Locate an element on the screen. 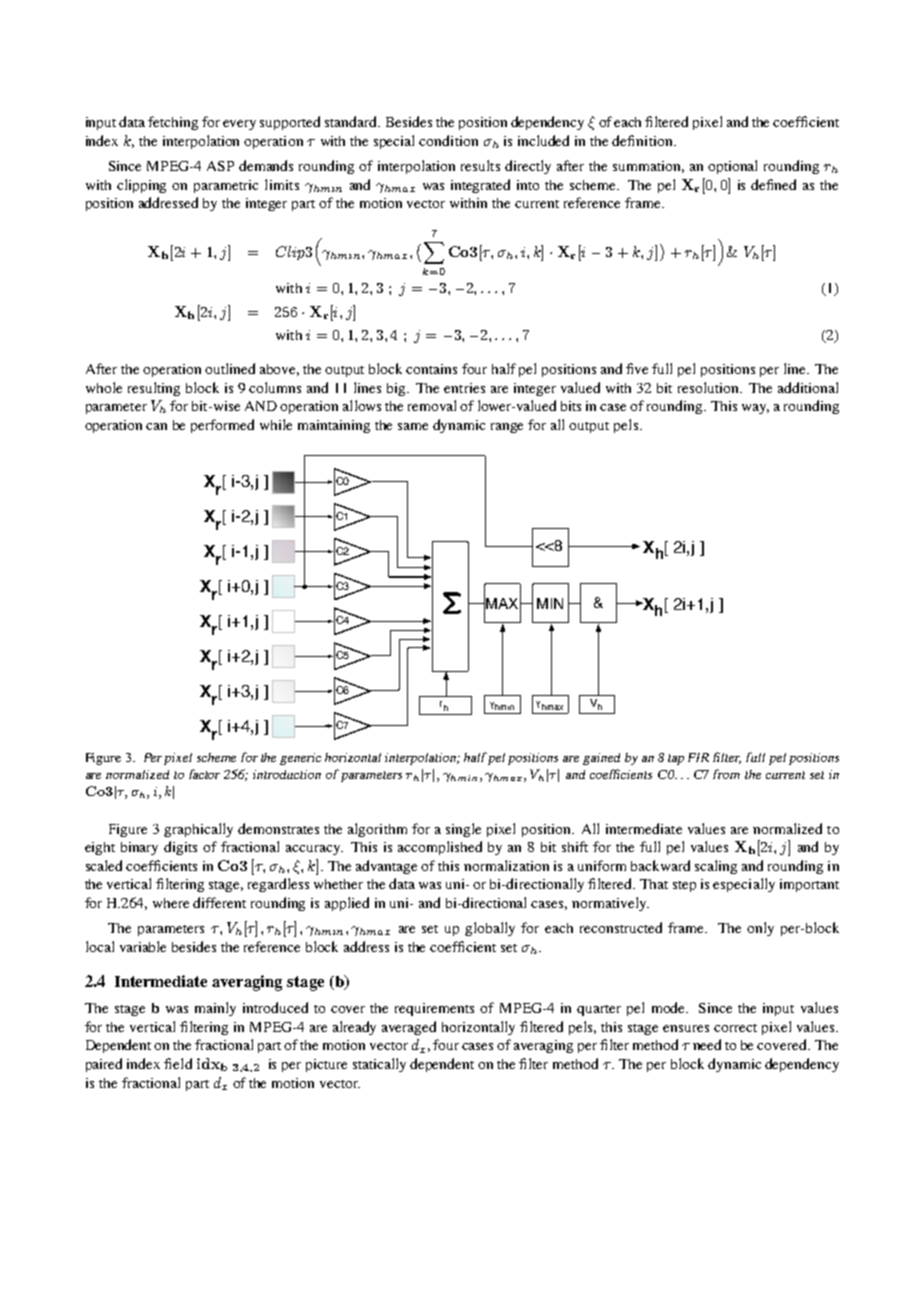 The height and width of the screenshot is (1308, 924). FIR is located at coordinates (698, 757).
